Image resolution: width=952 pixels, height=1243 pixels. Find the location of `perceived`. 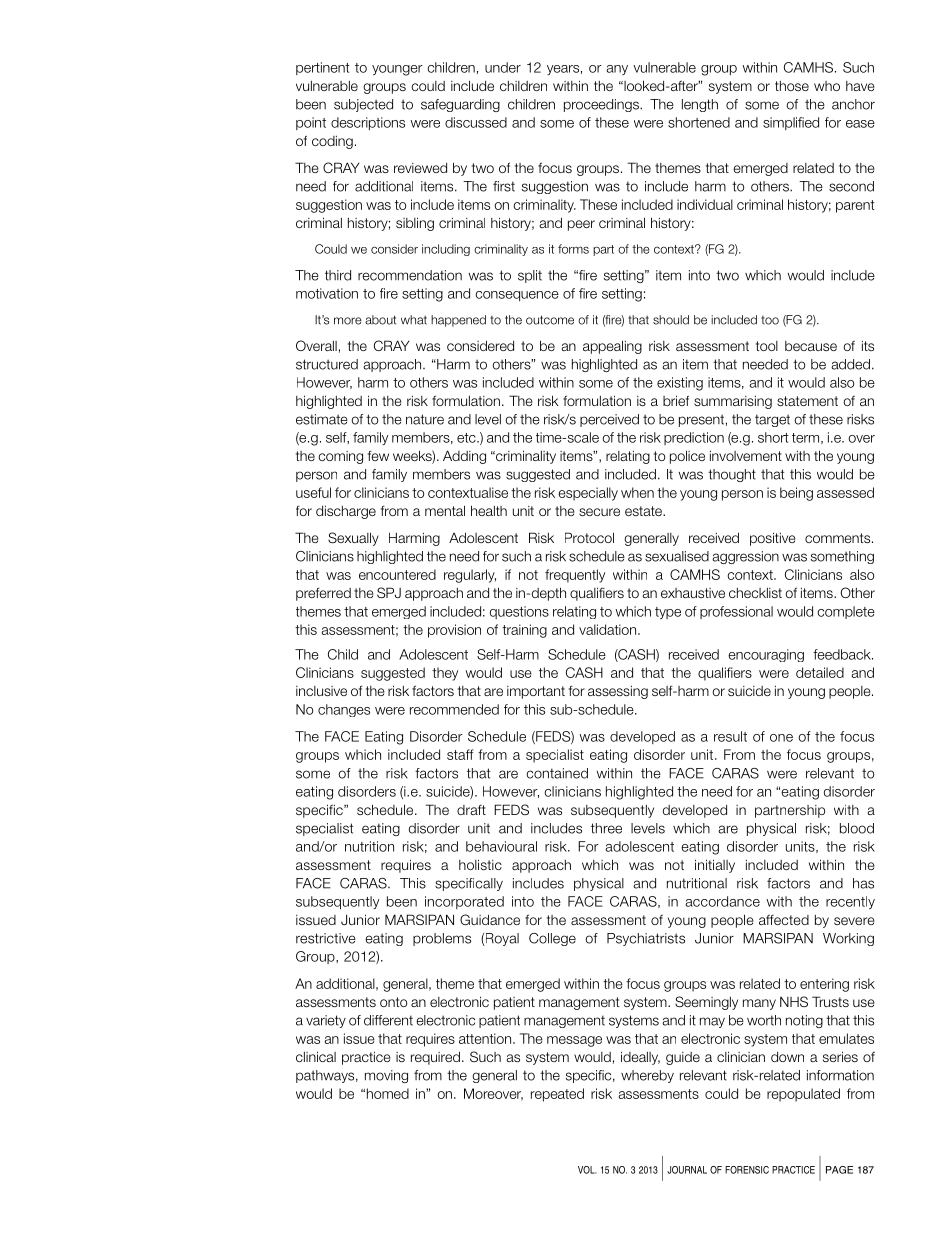

perceived is located at coordinates (609, 420).
